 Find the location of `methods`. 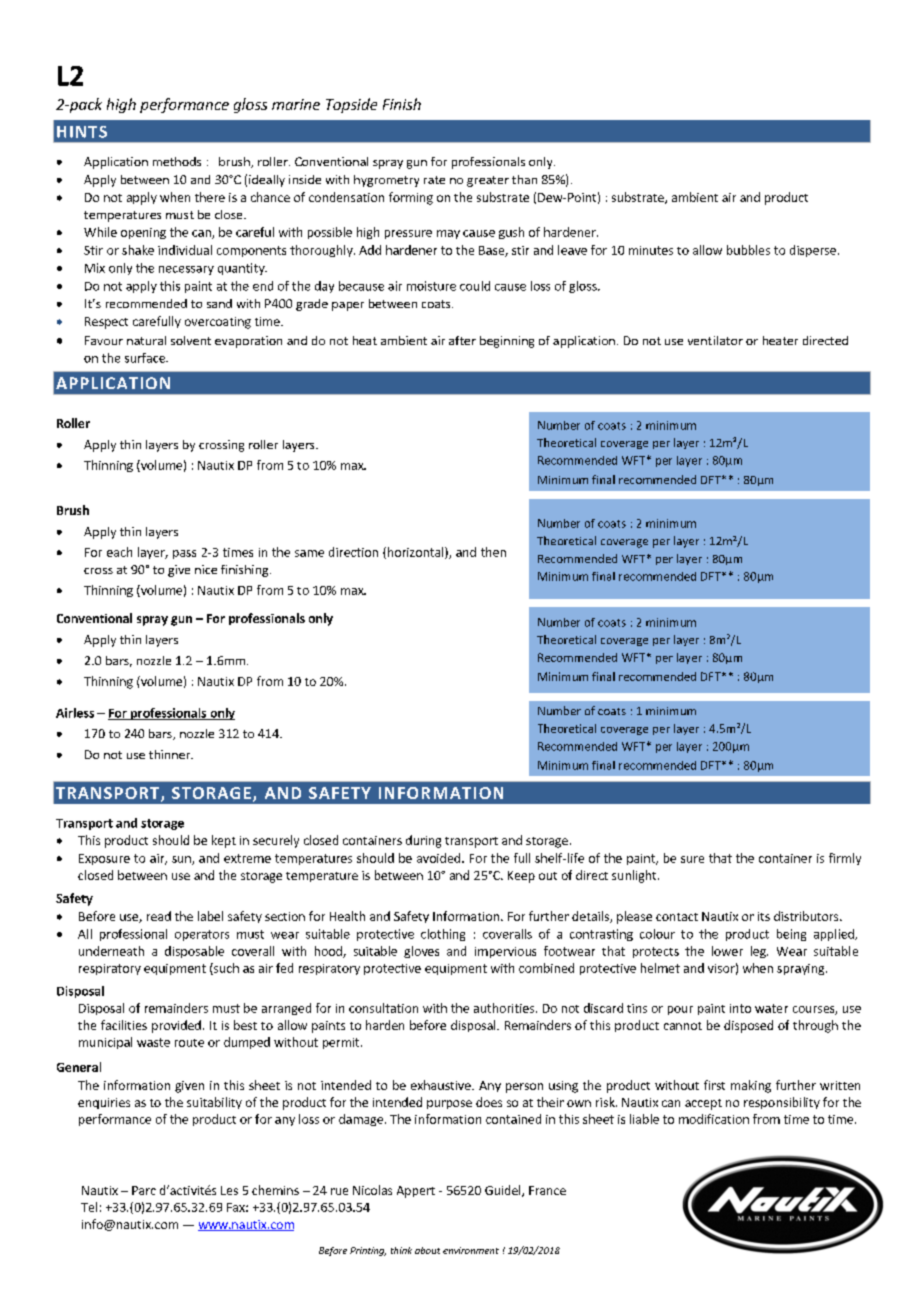

methods is located at coordinates (177, 161).
